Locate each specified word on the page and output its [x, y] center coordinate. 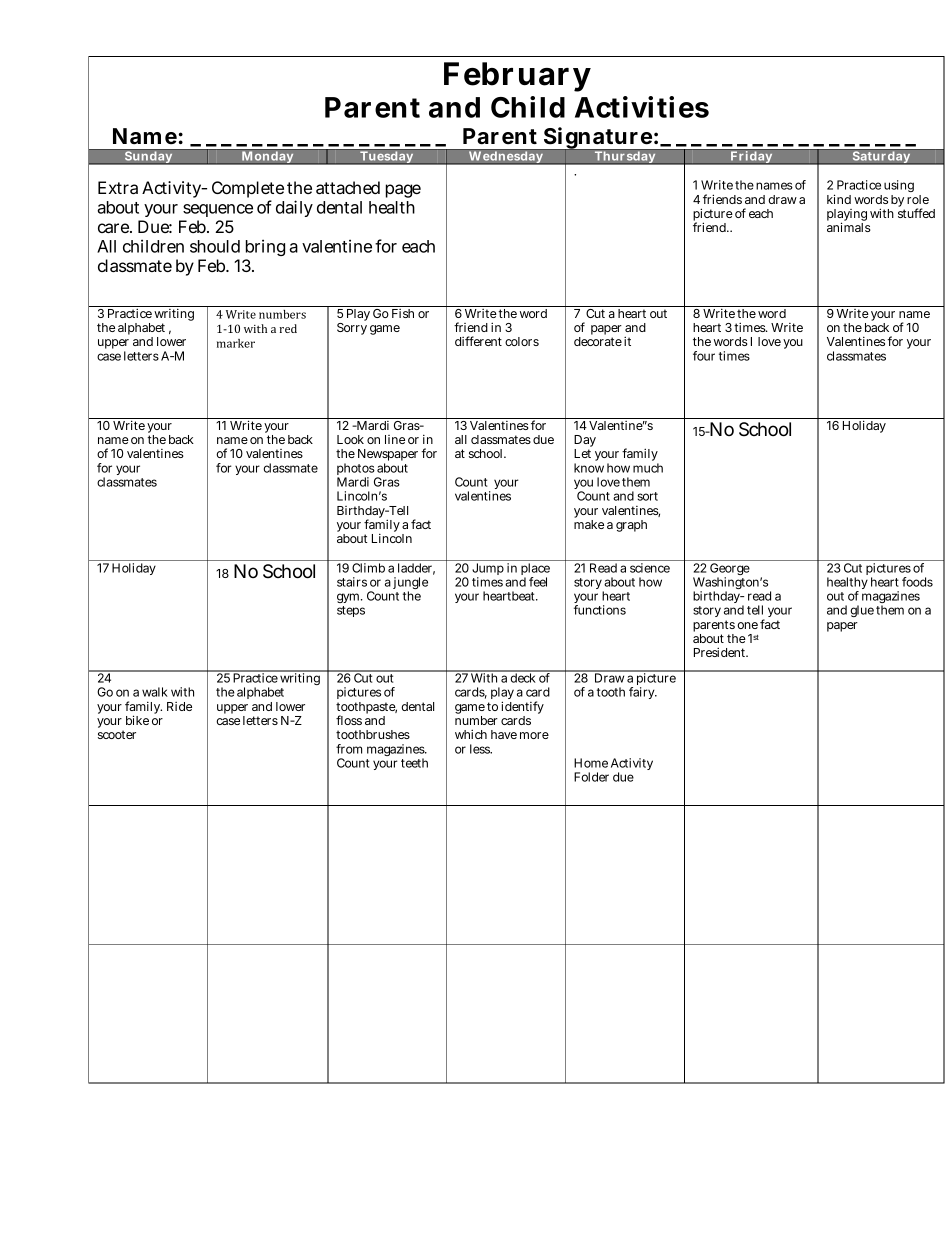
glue [862, 611]
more [534, 735]
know [589, 468]
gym [348, 598]
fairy [643, 693]
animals [849, 227]
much [648, 468]
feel [538, 582]
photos [356, 470]
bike [137, 720]
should [215, 246]
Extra [118, 187]
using [899, 188]
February [517, 77]
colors [522, 341]
